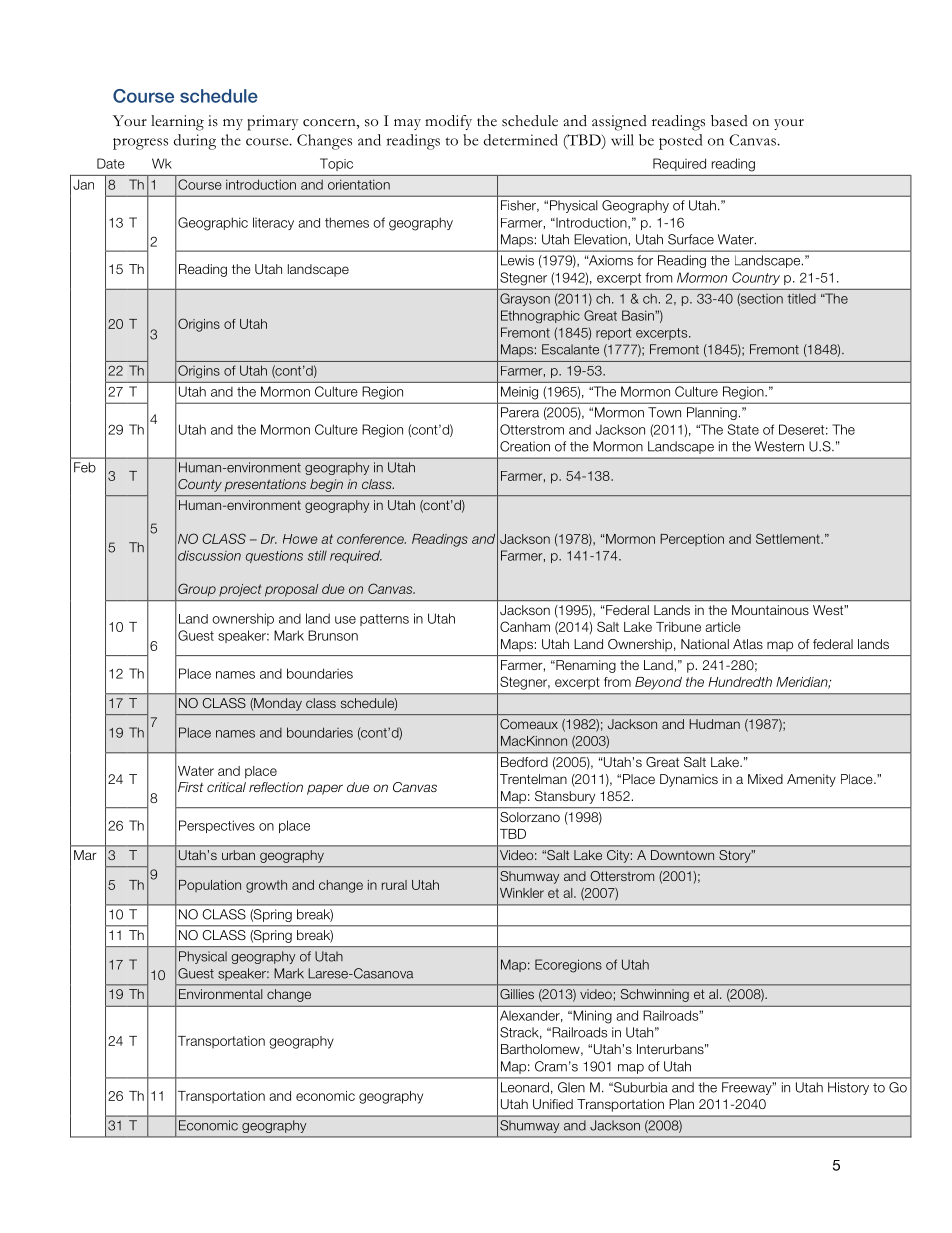 The width and height of the screenshot is (952, 1233). Describe the element at coordinates (384, 620) in the screenshot. I see `patterns` at that location.
